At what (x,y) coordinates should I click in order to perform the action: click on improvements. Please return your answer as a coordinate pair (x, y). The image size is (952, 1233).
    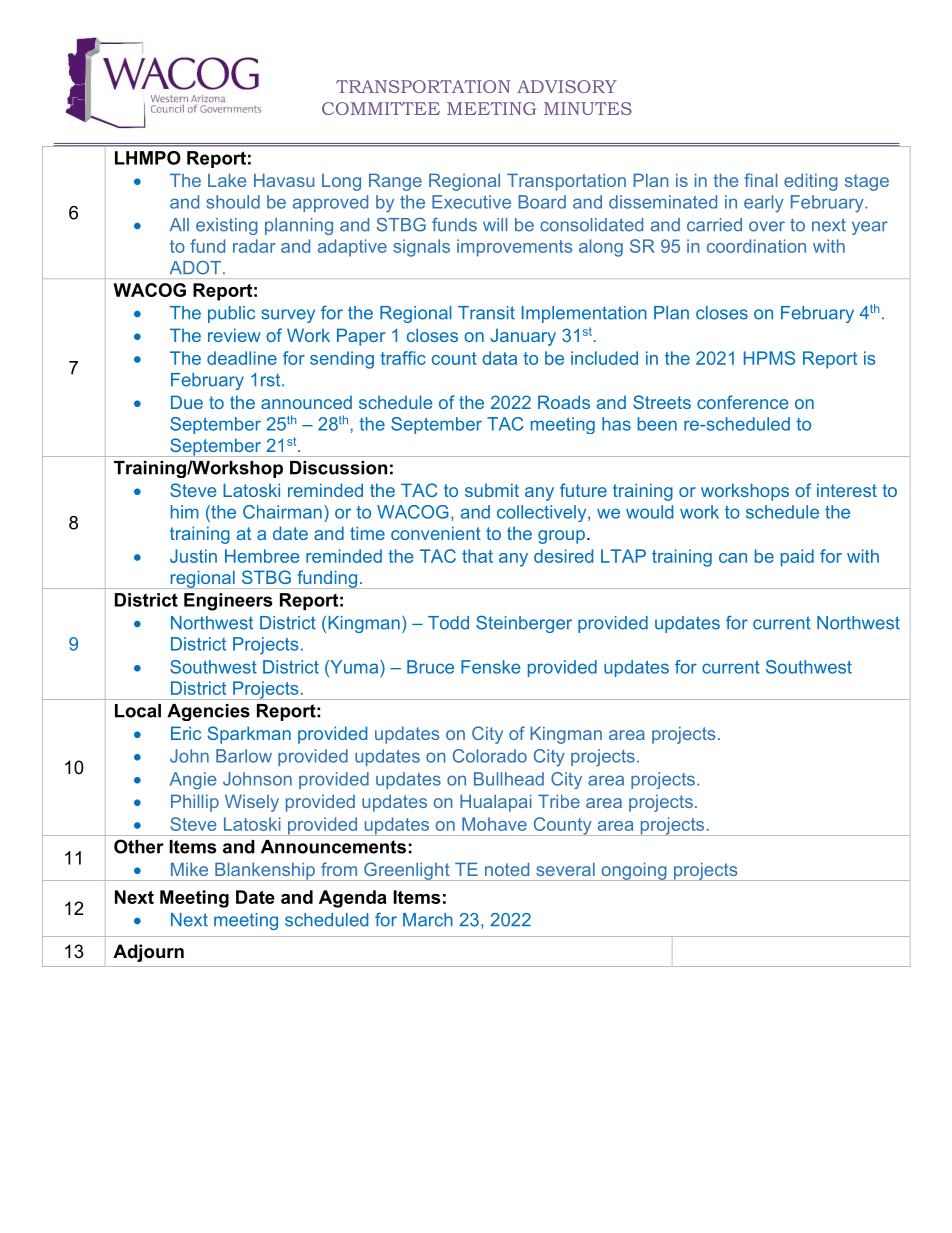
    Looking at the image, I should click on (514, 248).
